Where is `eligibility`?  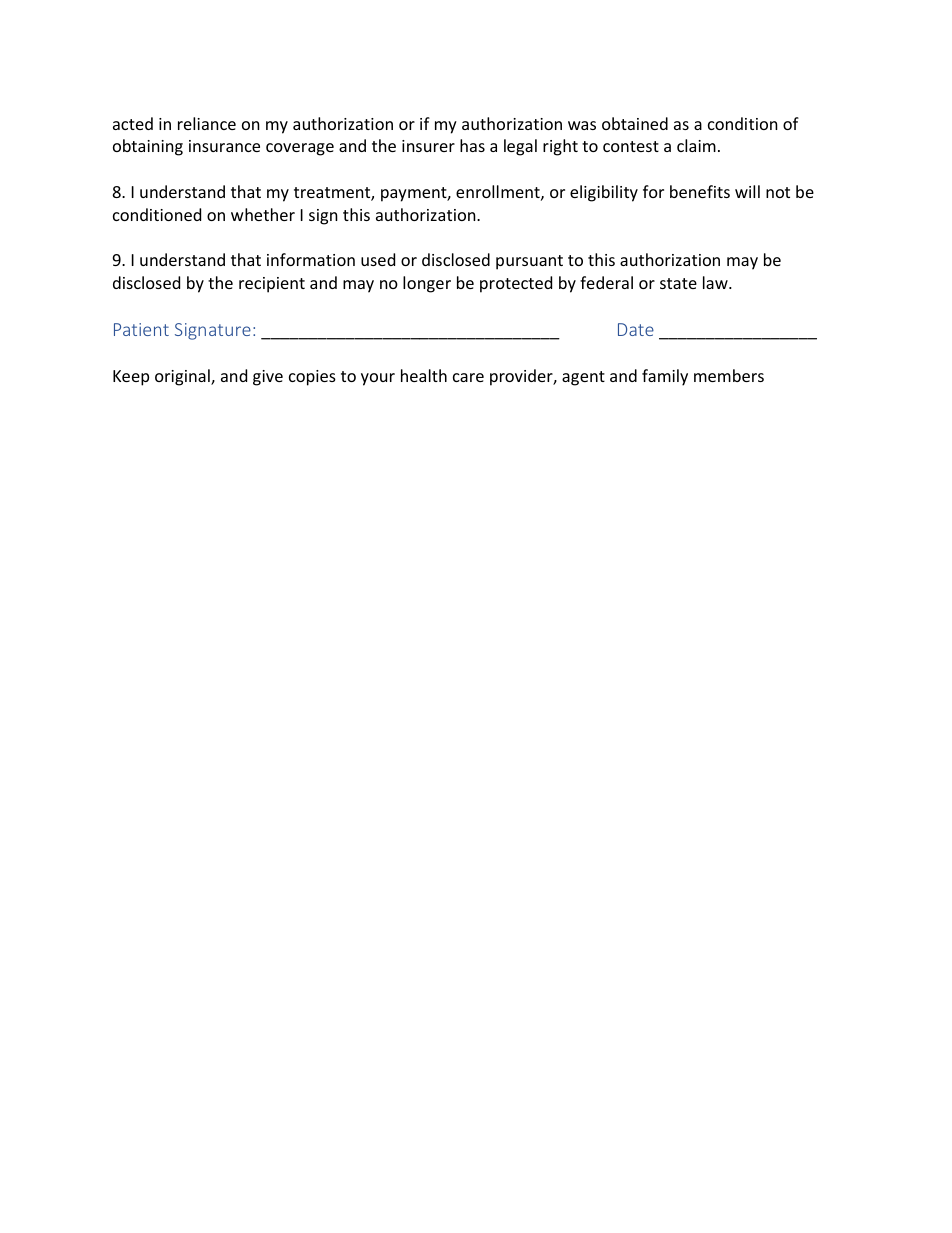 eligibility is located at coordinates (604, 193).
